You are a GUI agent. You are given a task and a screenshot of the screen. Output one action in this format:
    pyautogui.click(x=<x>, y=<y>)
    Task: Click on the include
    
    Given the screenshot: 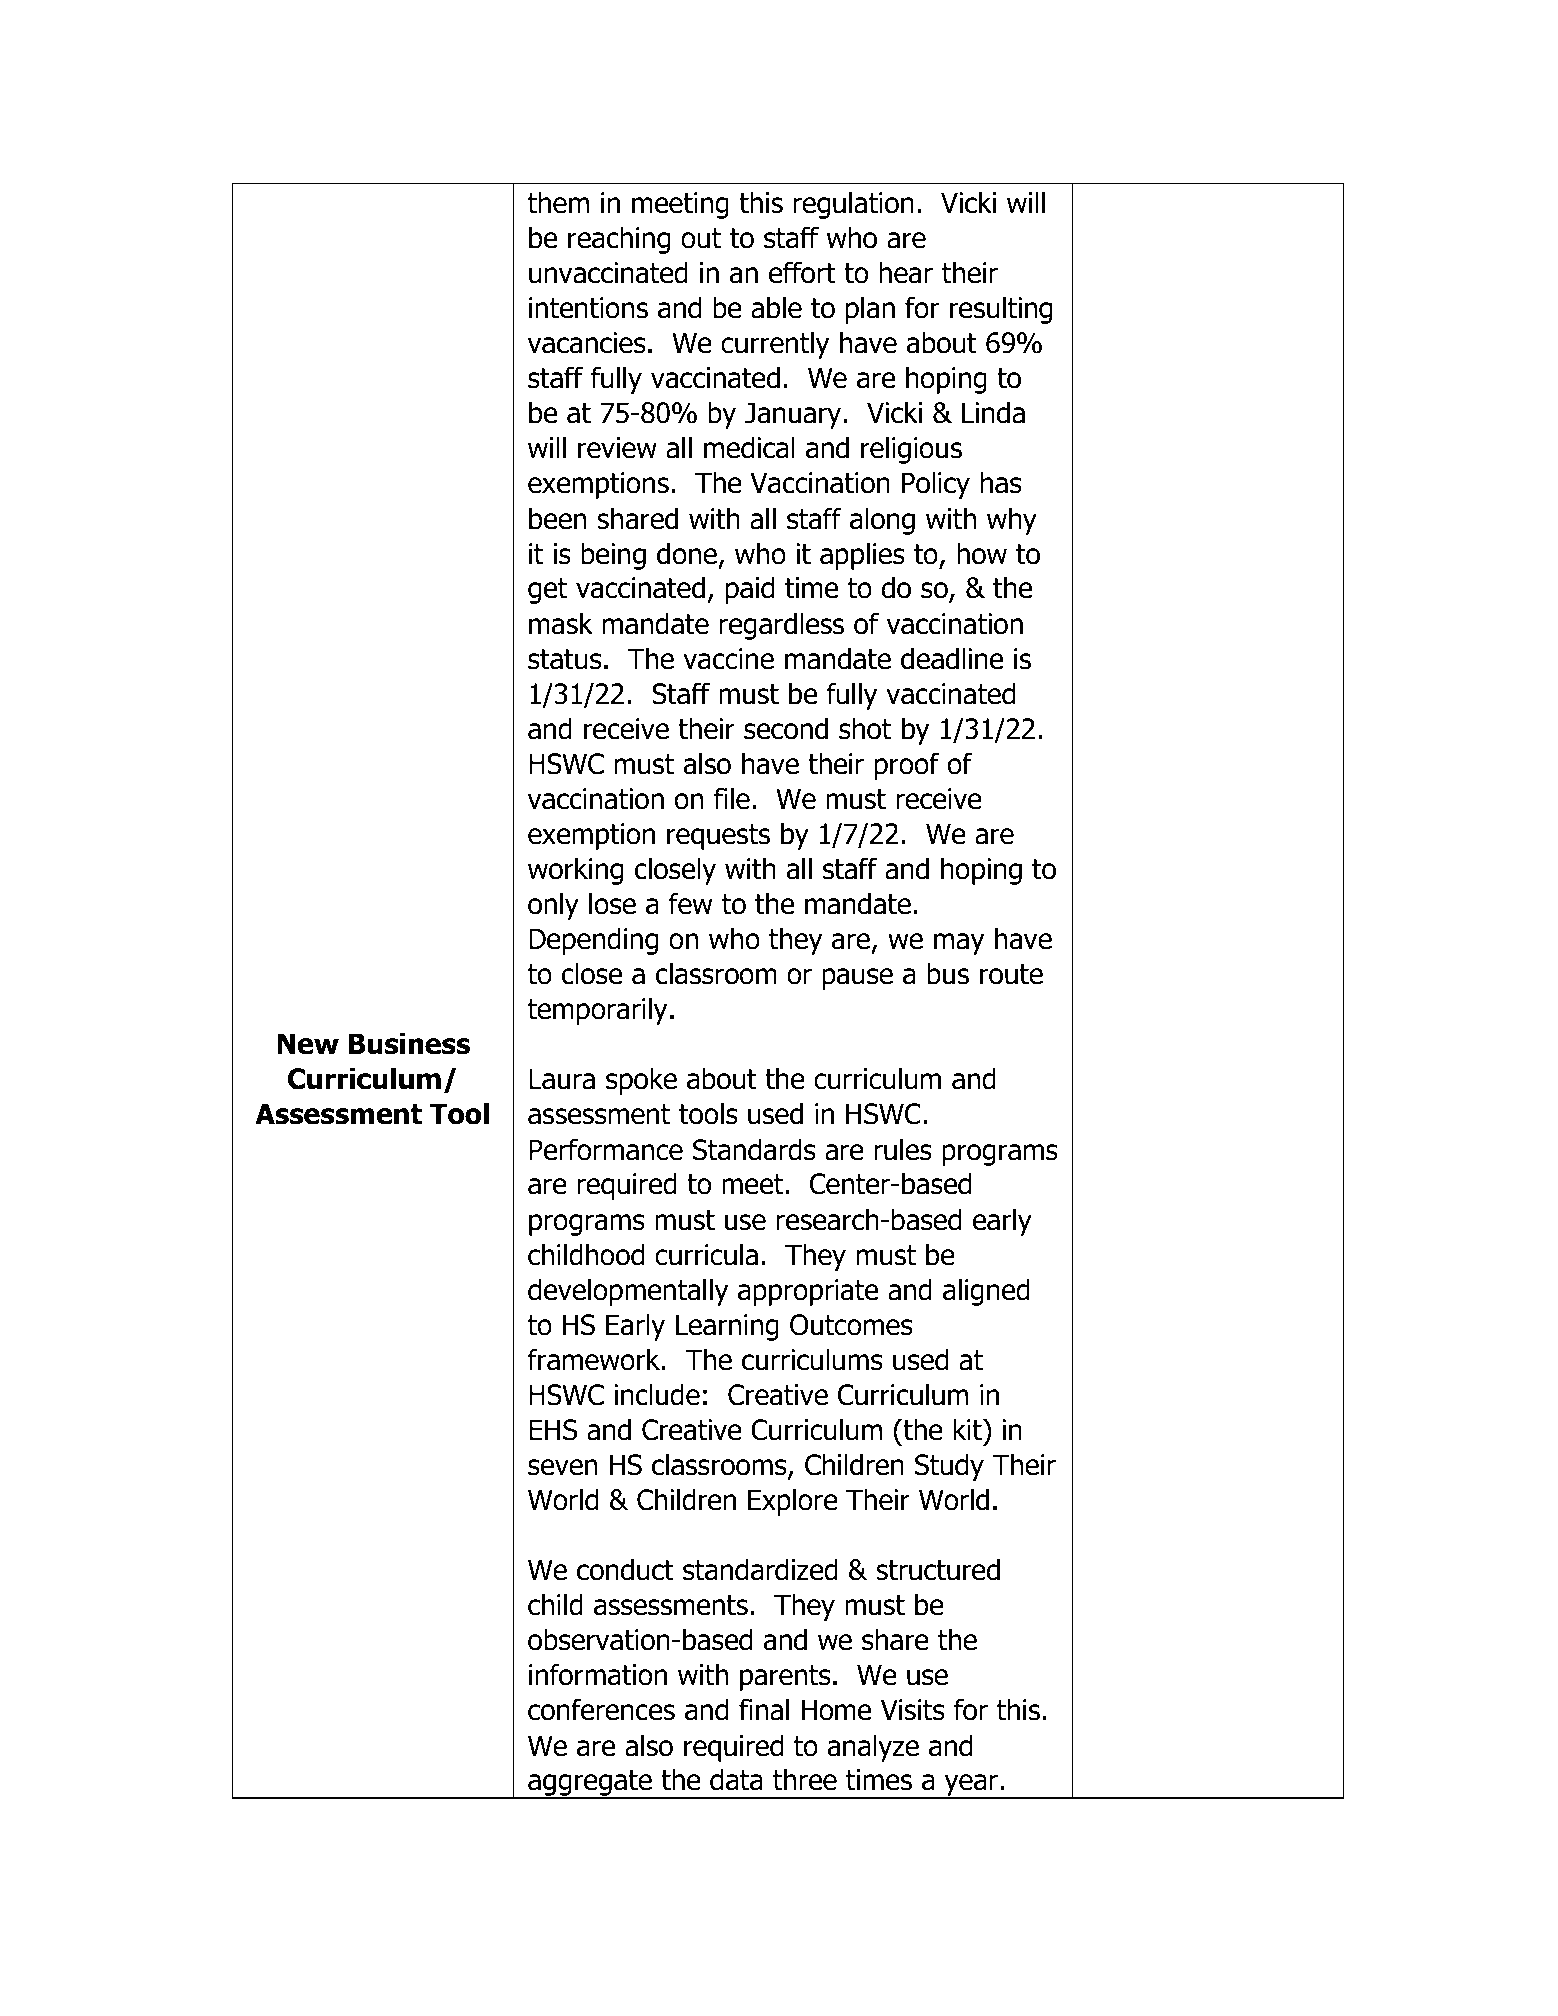 What is the action you would take?
    pyautogui.click(x=657, y=1394)
